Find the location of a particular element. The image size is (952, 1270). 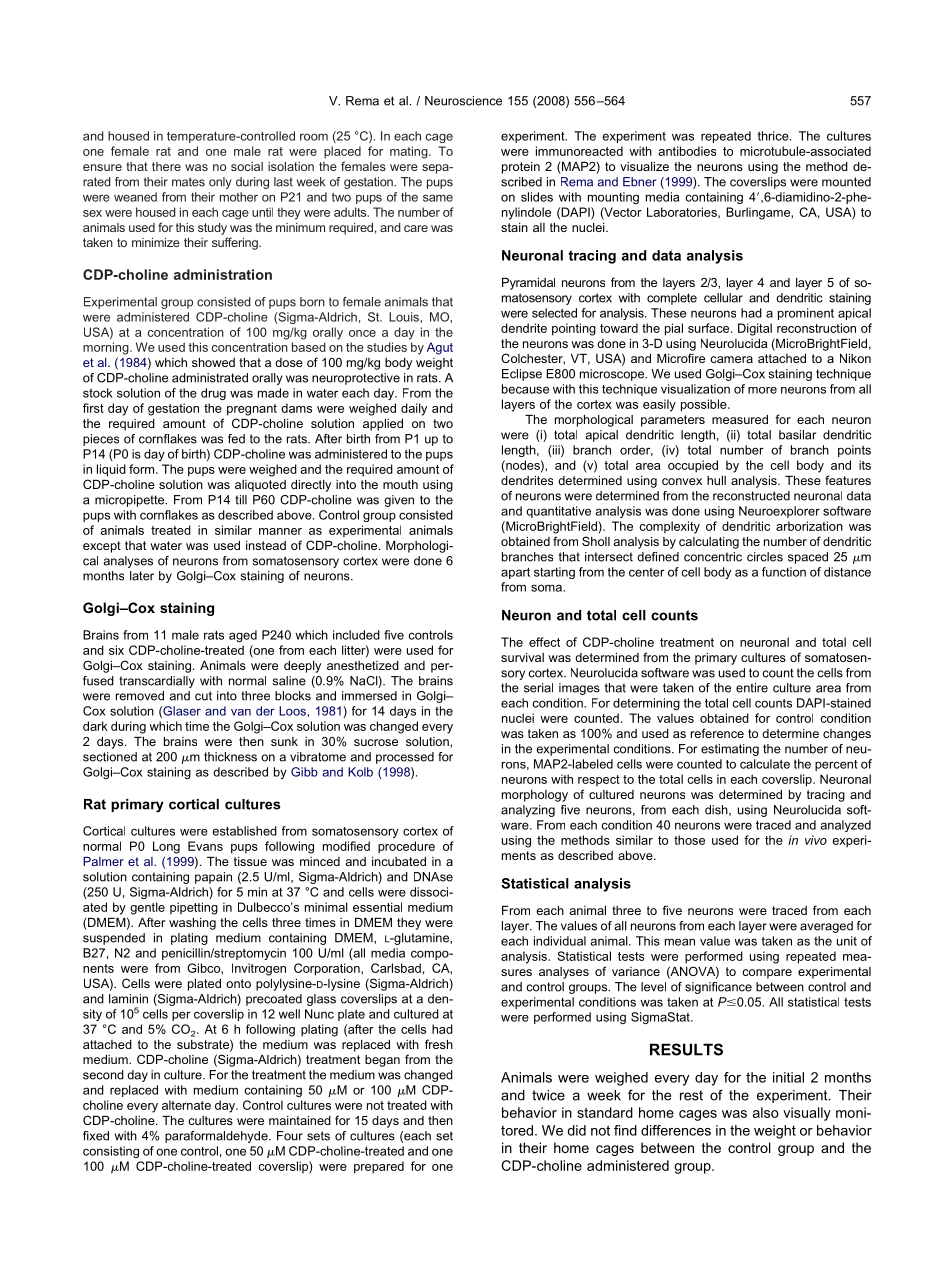

alternate is located at coordinates (186, 1105).
